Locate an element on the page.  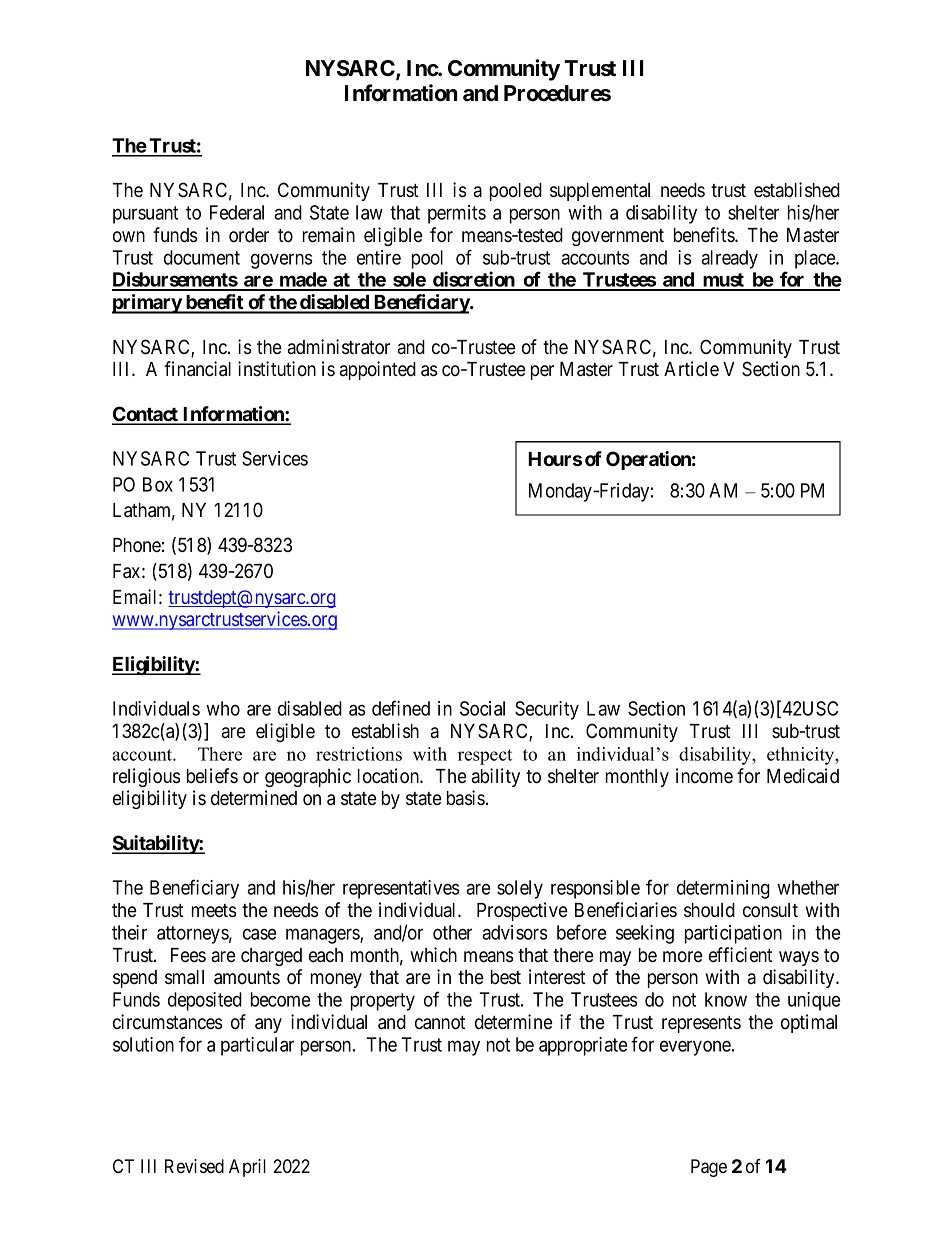
cannot is located at coordinates (440, 1023).
